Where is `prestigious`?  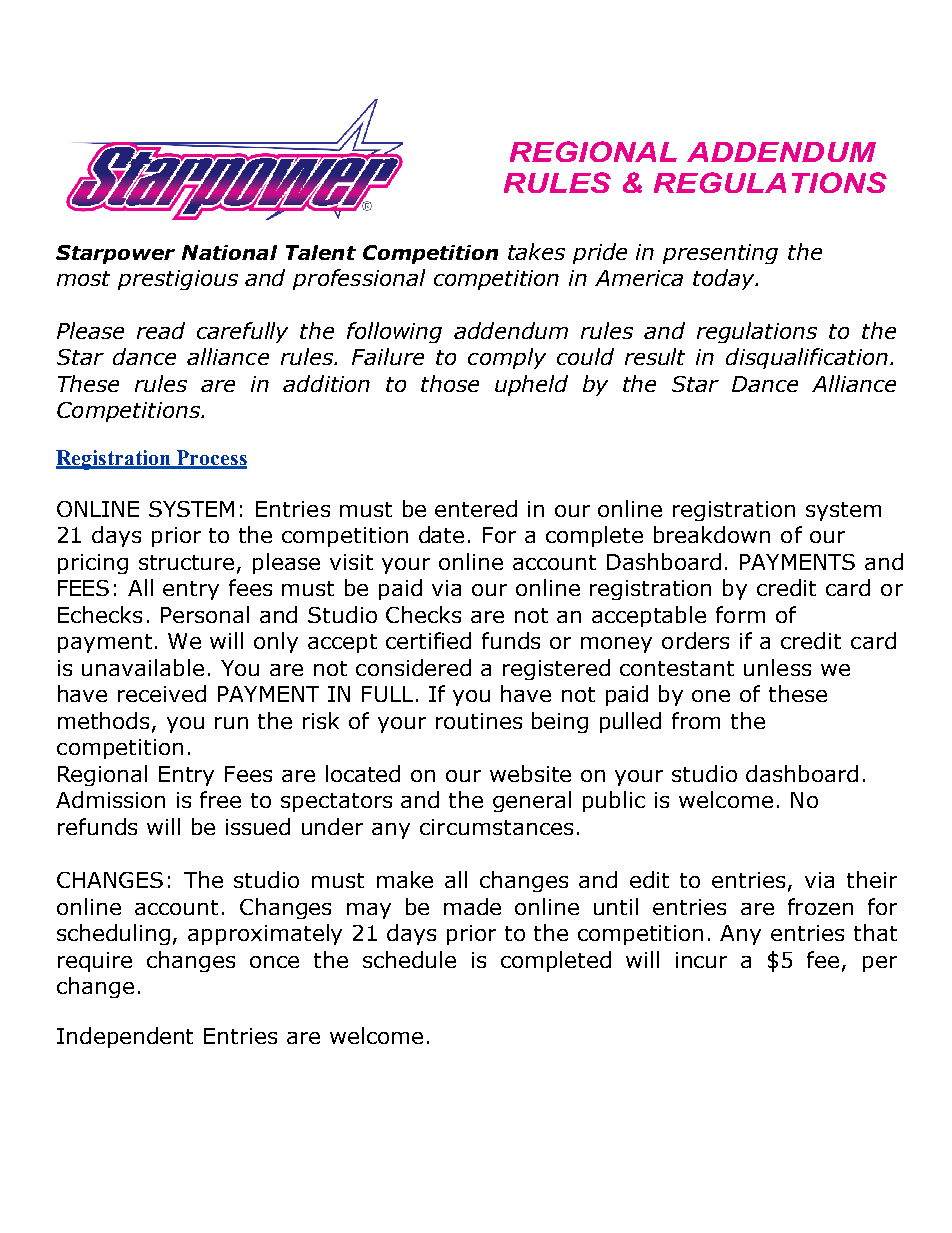
prestigious is located at coordinates (178, 280).
